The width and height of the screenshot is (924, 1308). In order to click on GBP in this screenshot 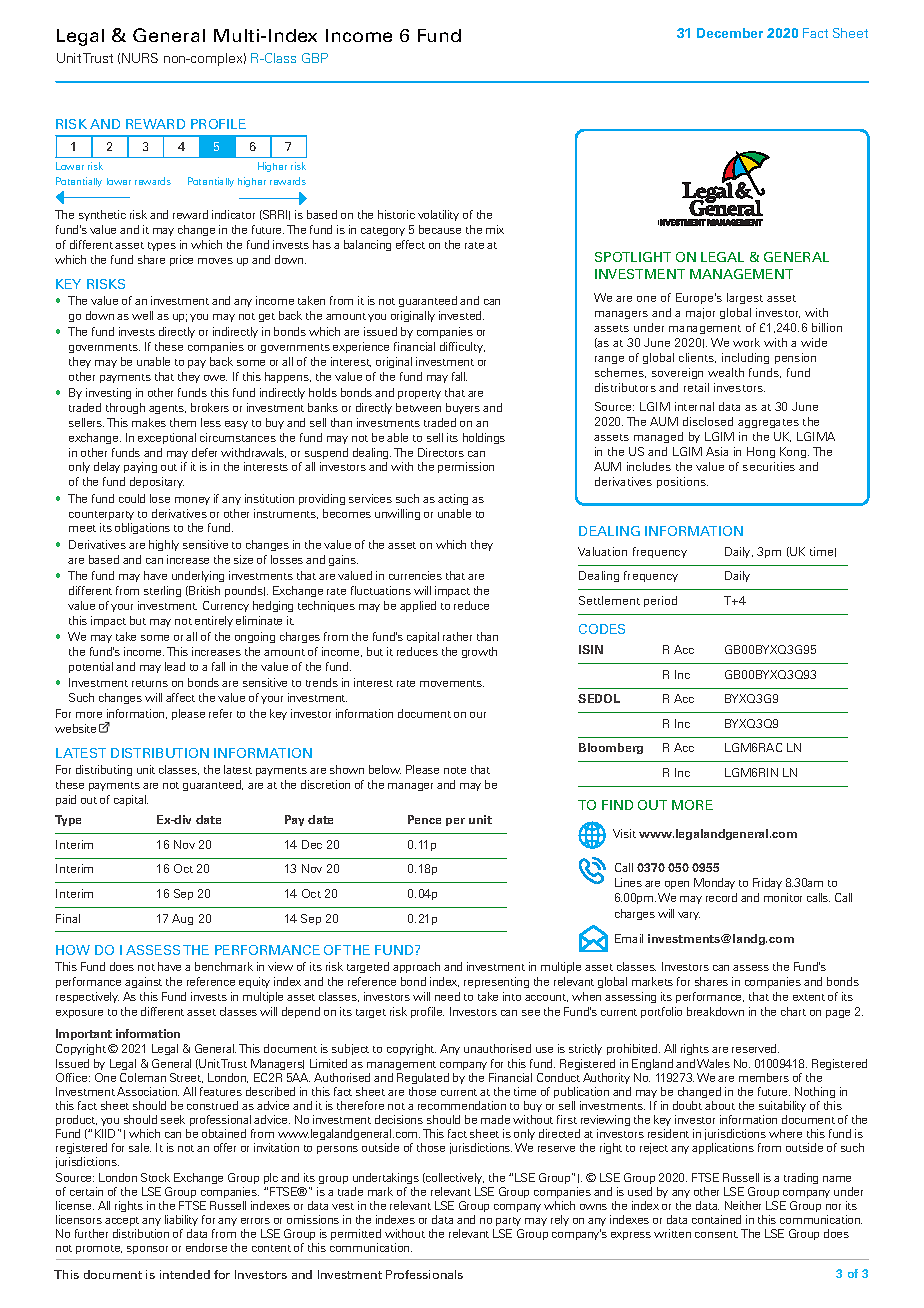, I will do `click(315, 58)`.
